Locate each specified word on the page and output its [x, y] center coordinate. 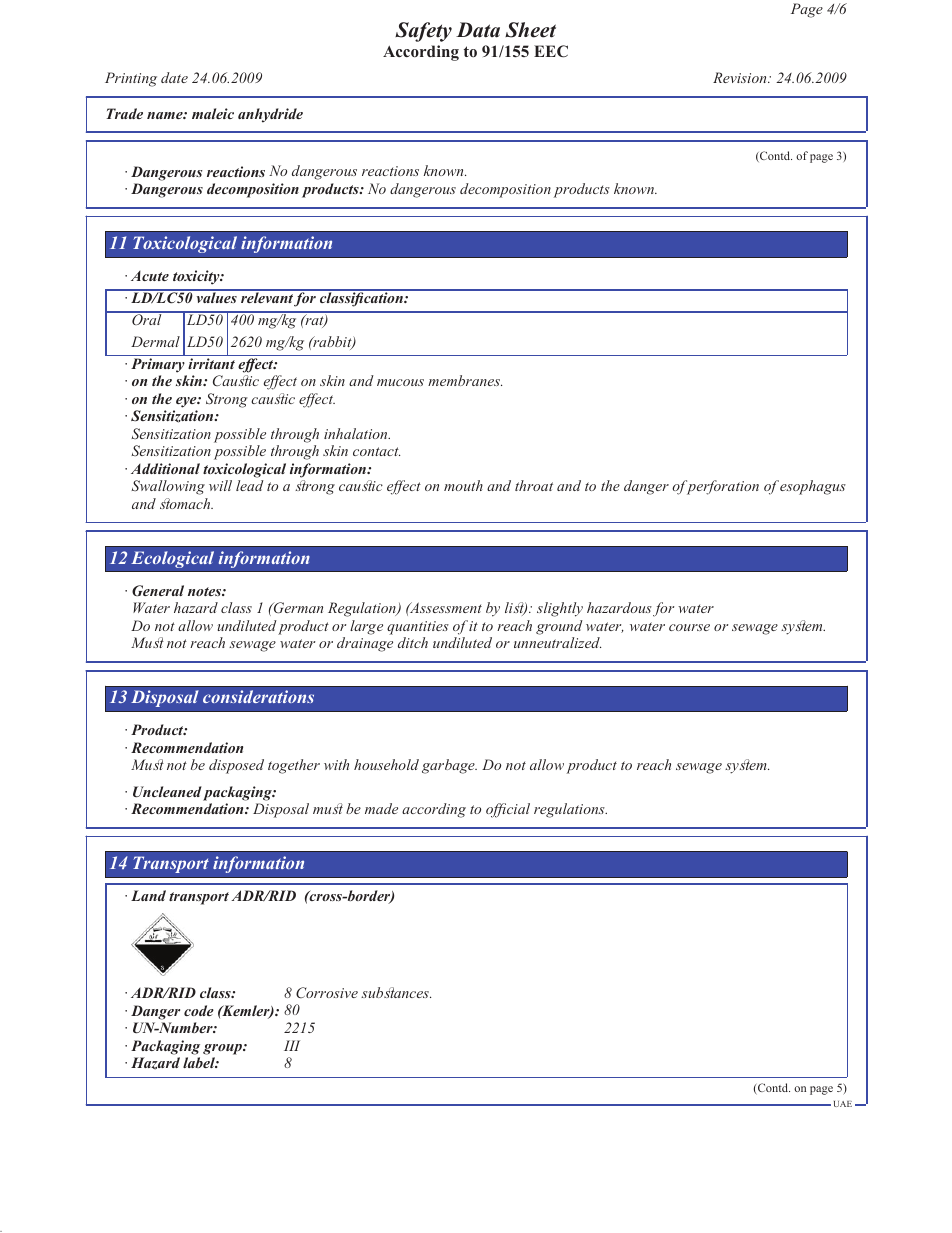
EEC [551, 51]
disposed [236, 766]
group [223, 1049]
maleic [213, 113]
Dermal [155, 341]
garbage [449, 766]
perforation [721, 487]
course [689, 627]
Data [478, 30]
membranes [465, 380]
